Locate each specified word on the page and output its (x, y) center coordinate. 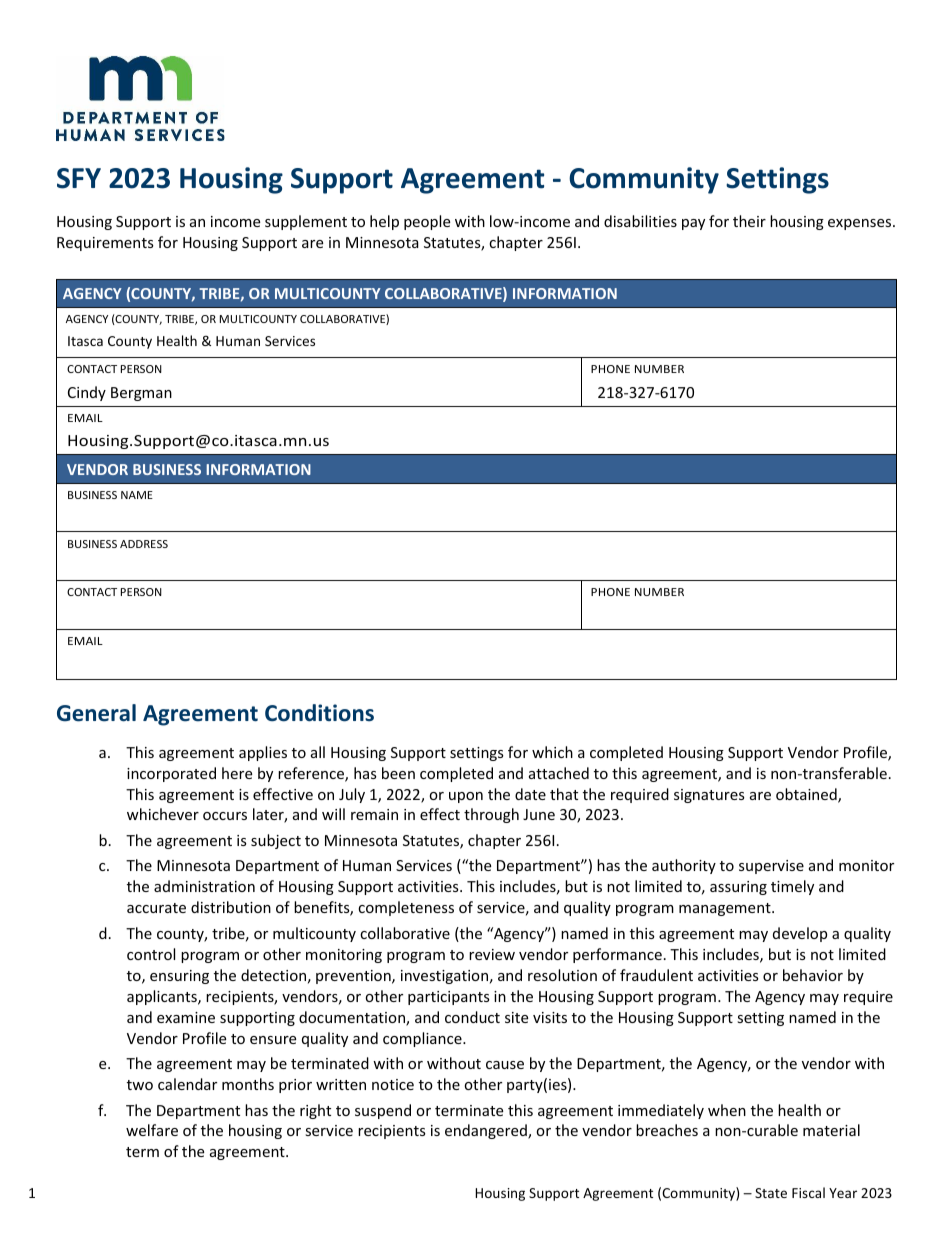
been (398, 773)
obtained (807, 795)
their (749, 221)
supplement (306, 222)
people (427, 222)
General (96, 713)
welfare (152, 1130)
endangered (487, 1131)
